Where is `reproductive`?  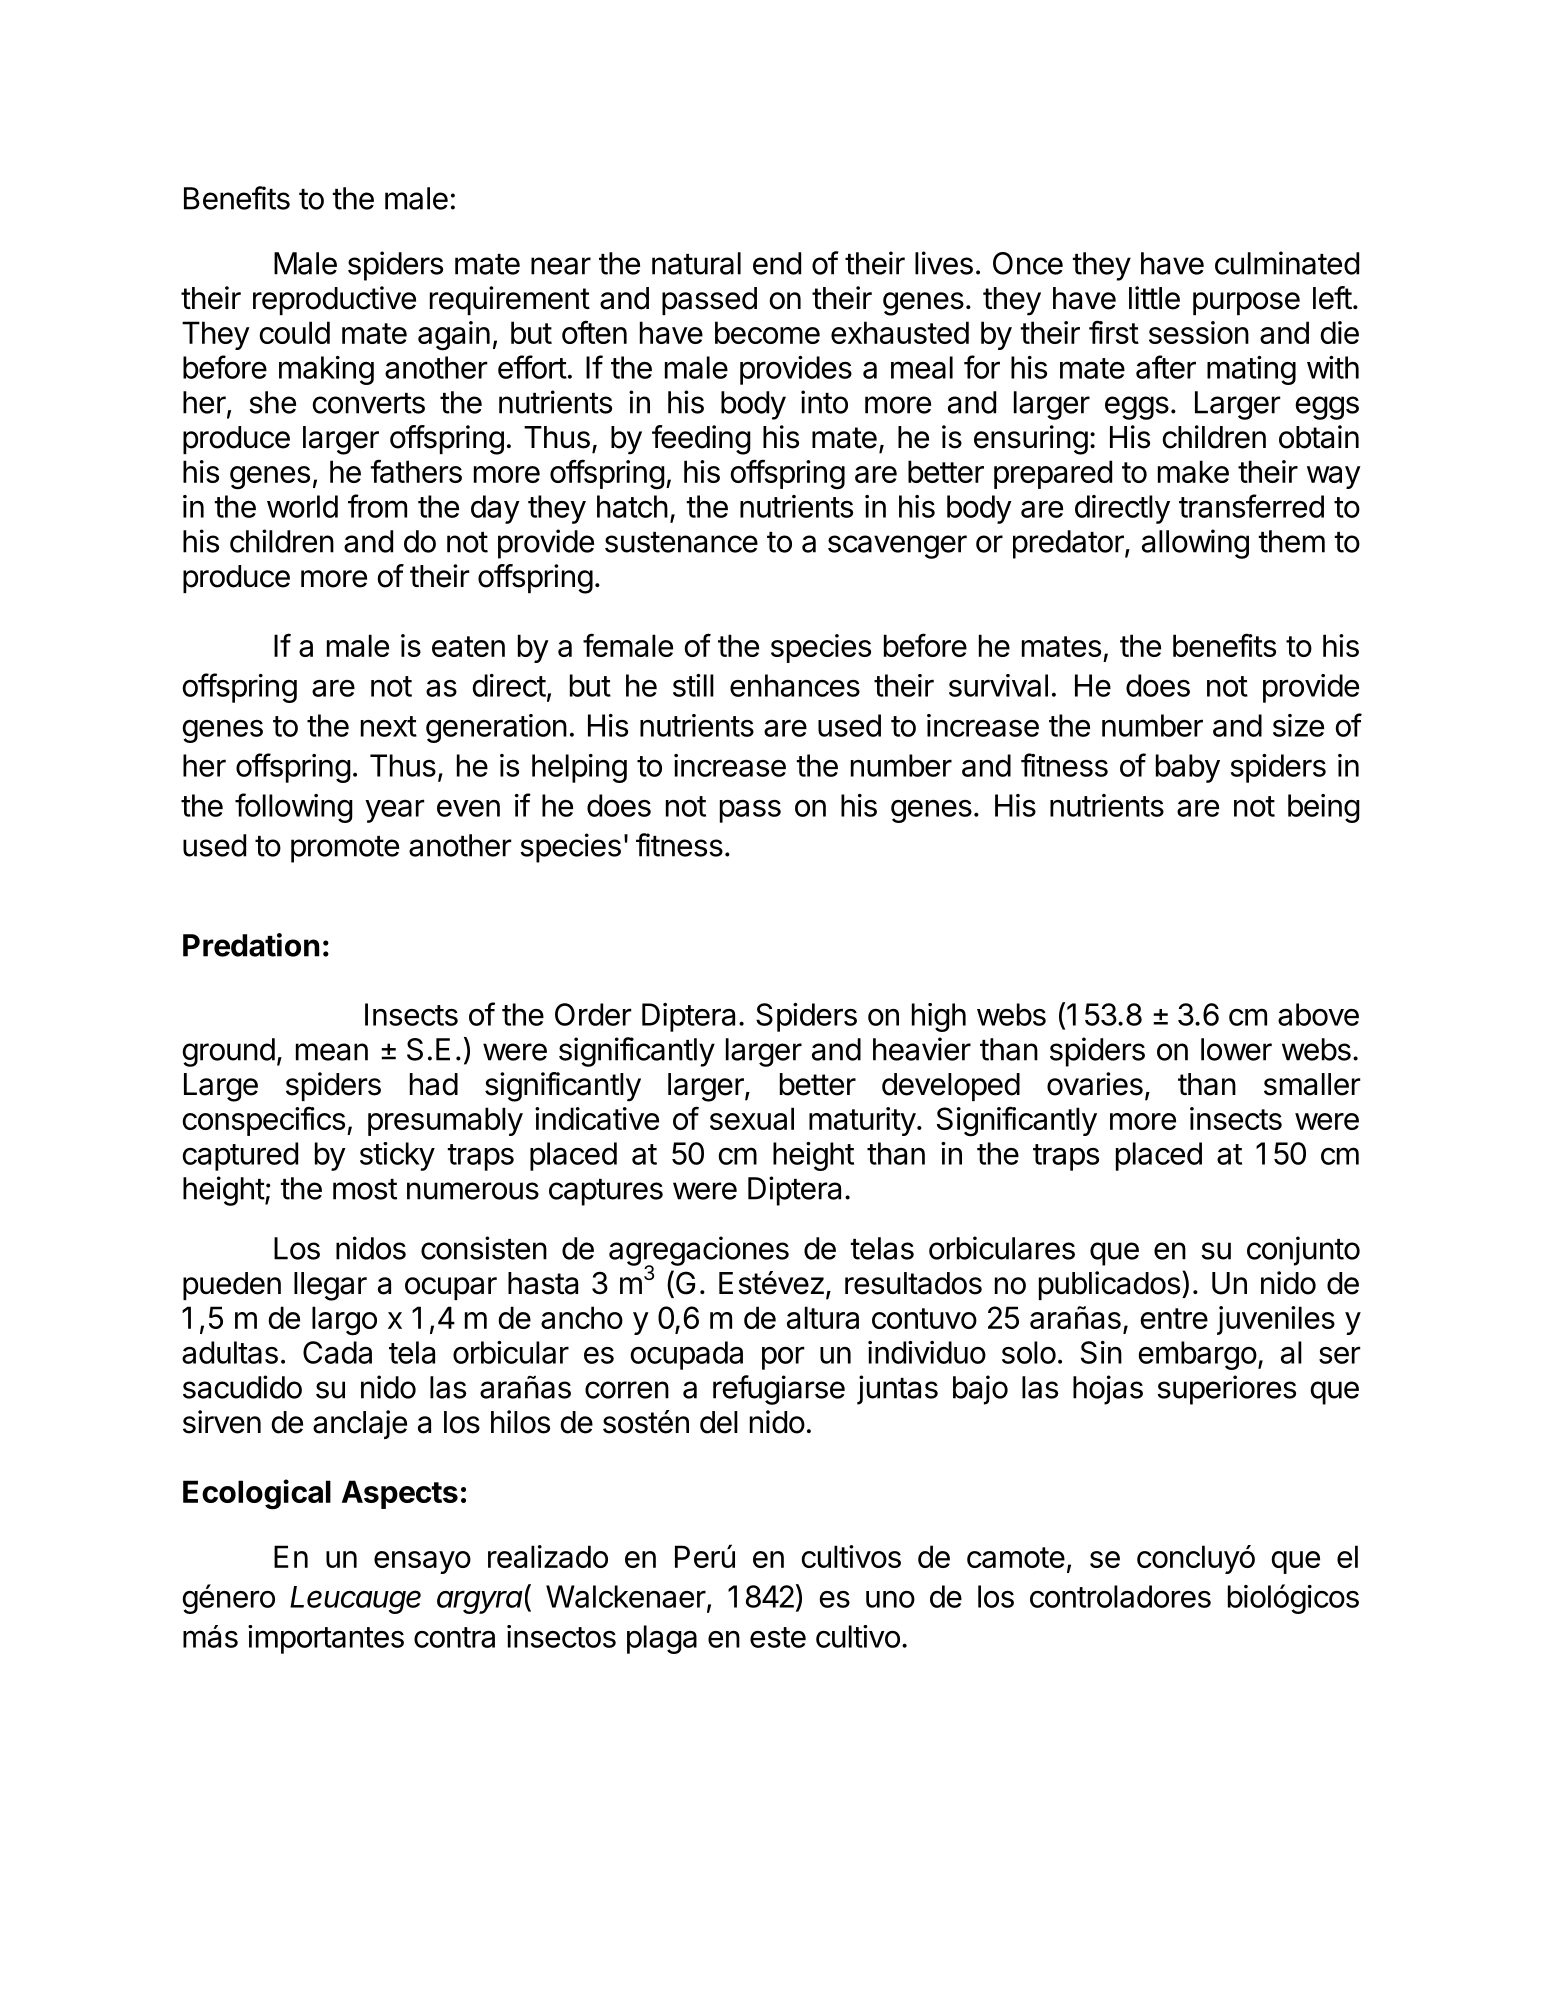 reproductive is located at coordinates (334, 300).
